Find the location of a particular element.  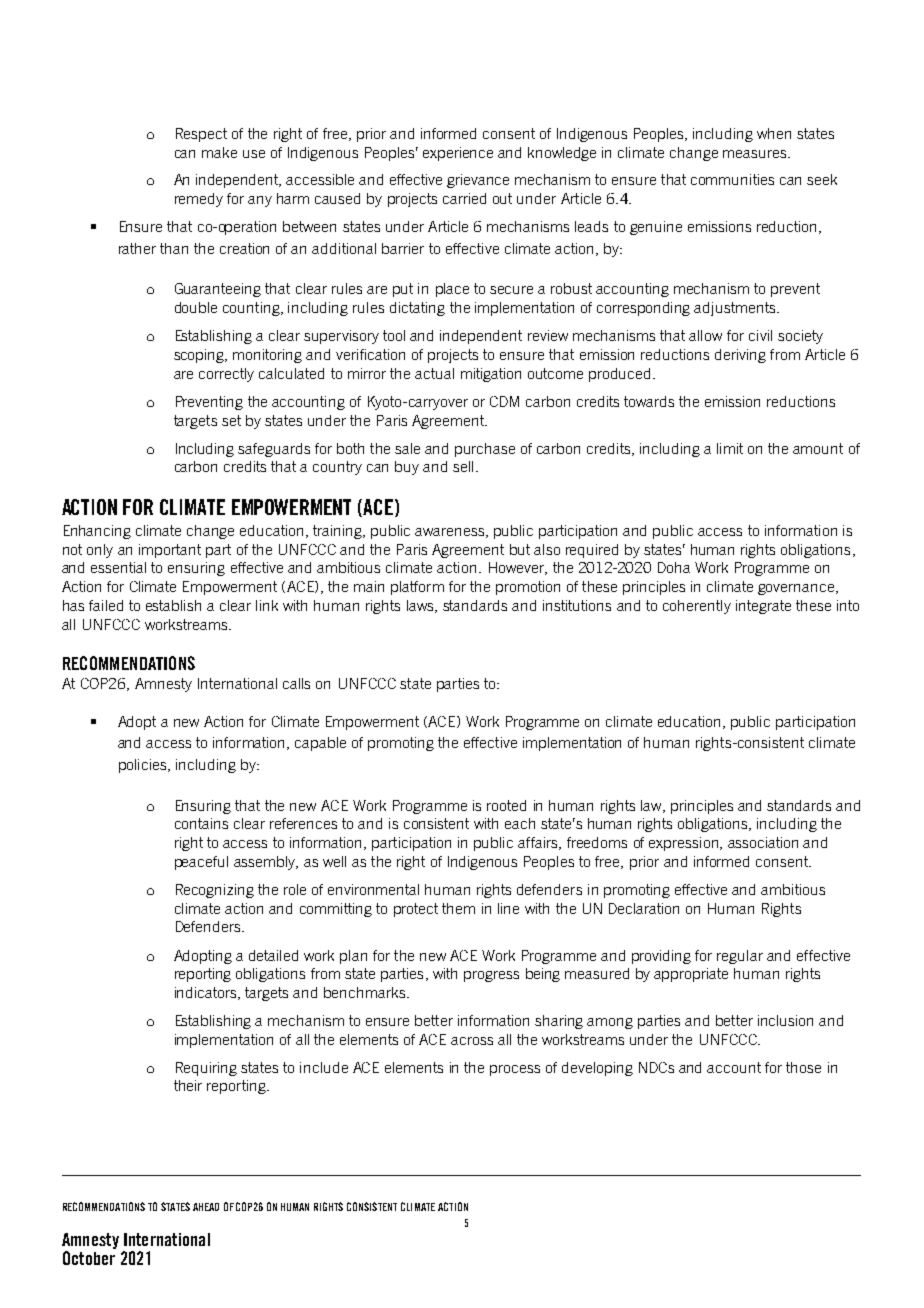

remedy is located at coordinates (199, 200).
